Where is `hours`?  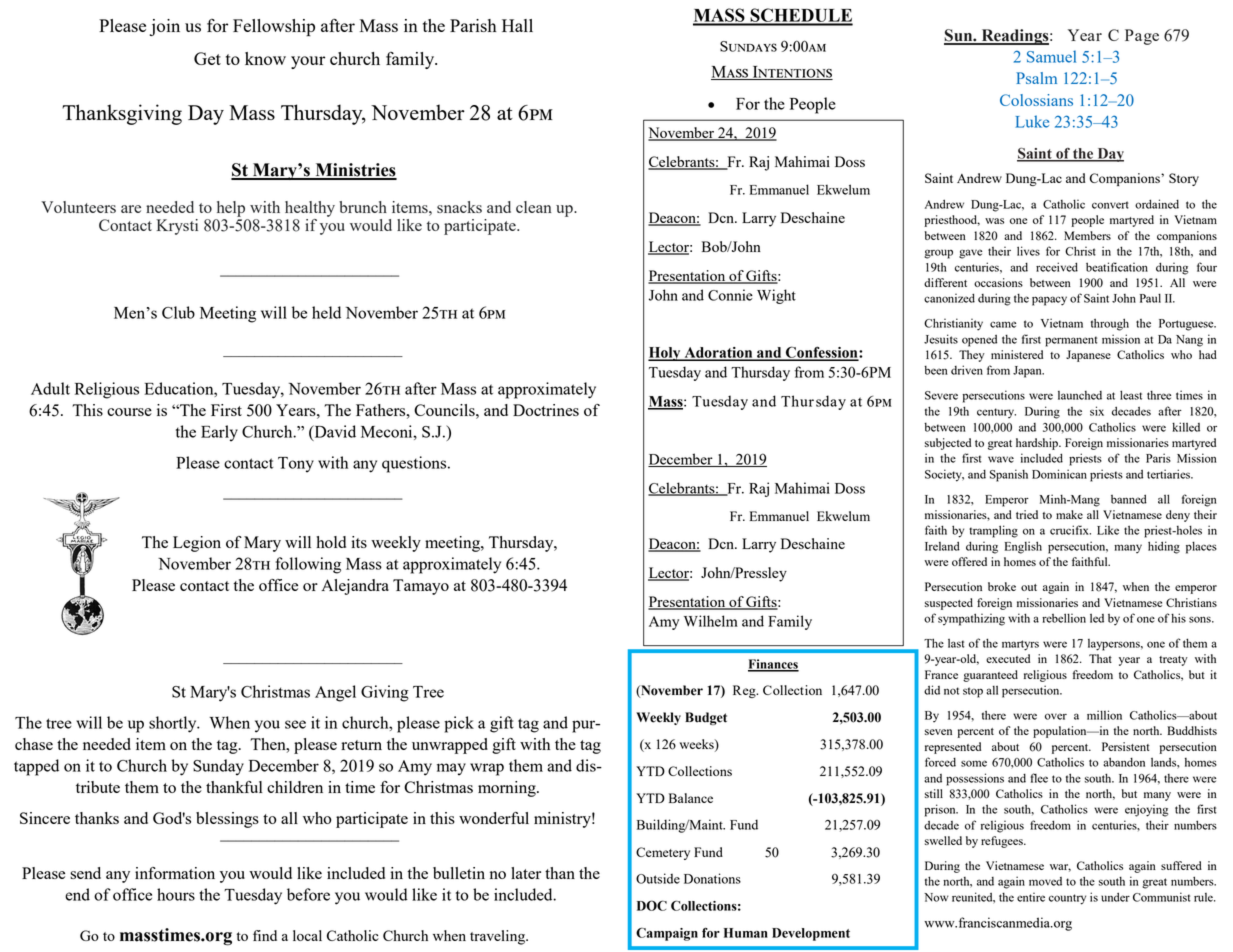
hours is located at coordinates (176, 894).
